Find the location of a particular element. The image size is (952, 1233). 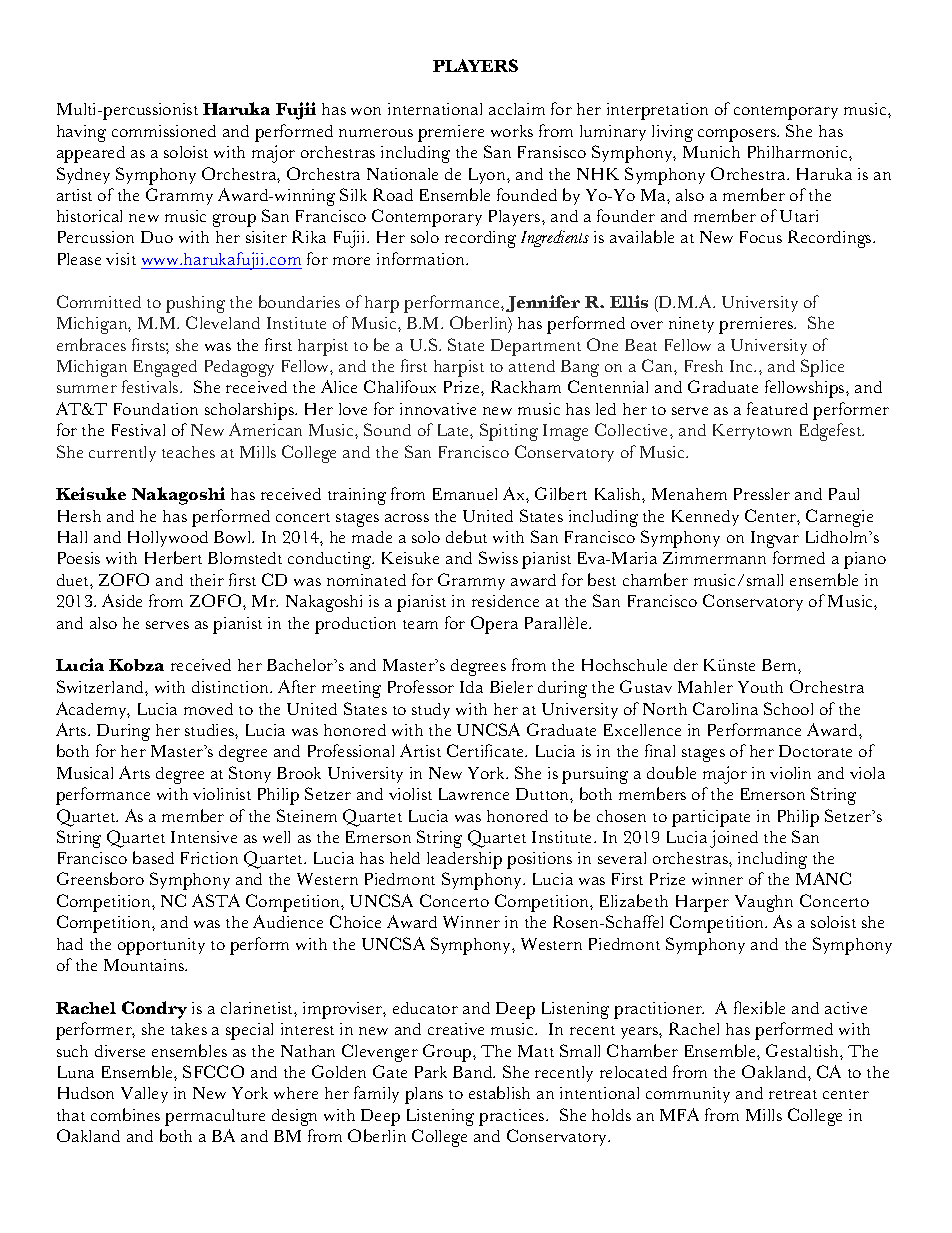

works is located at coordinates (512, 131).
